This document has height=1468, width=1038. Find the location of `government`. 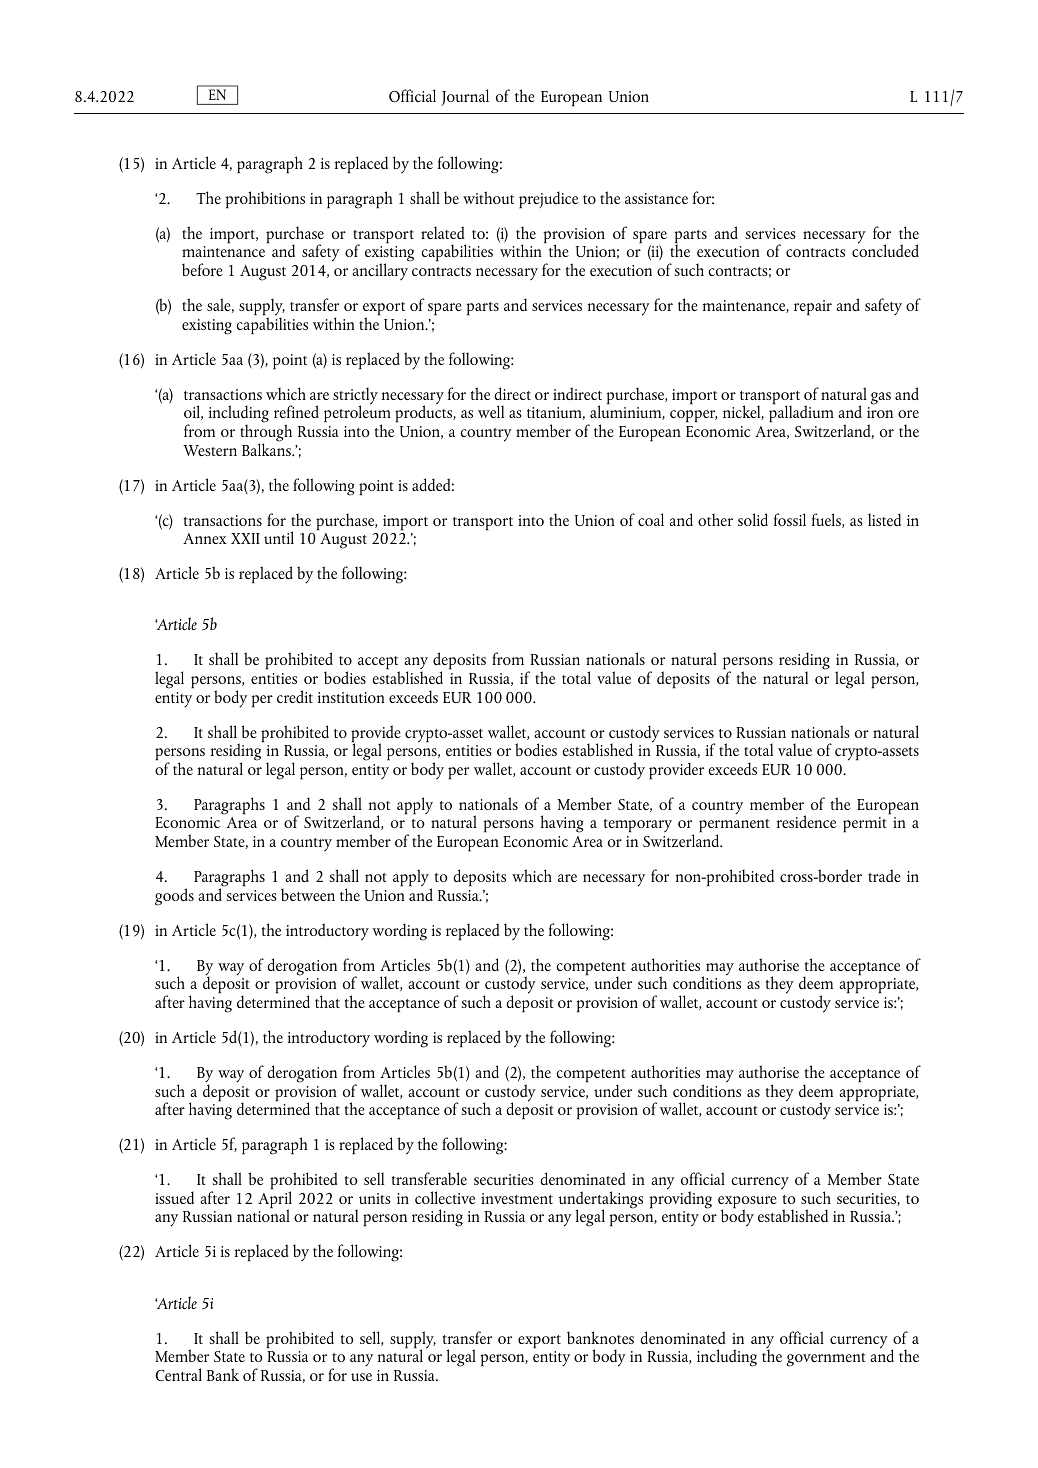

government is located at coordinates (826, 1360).
